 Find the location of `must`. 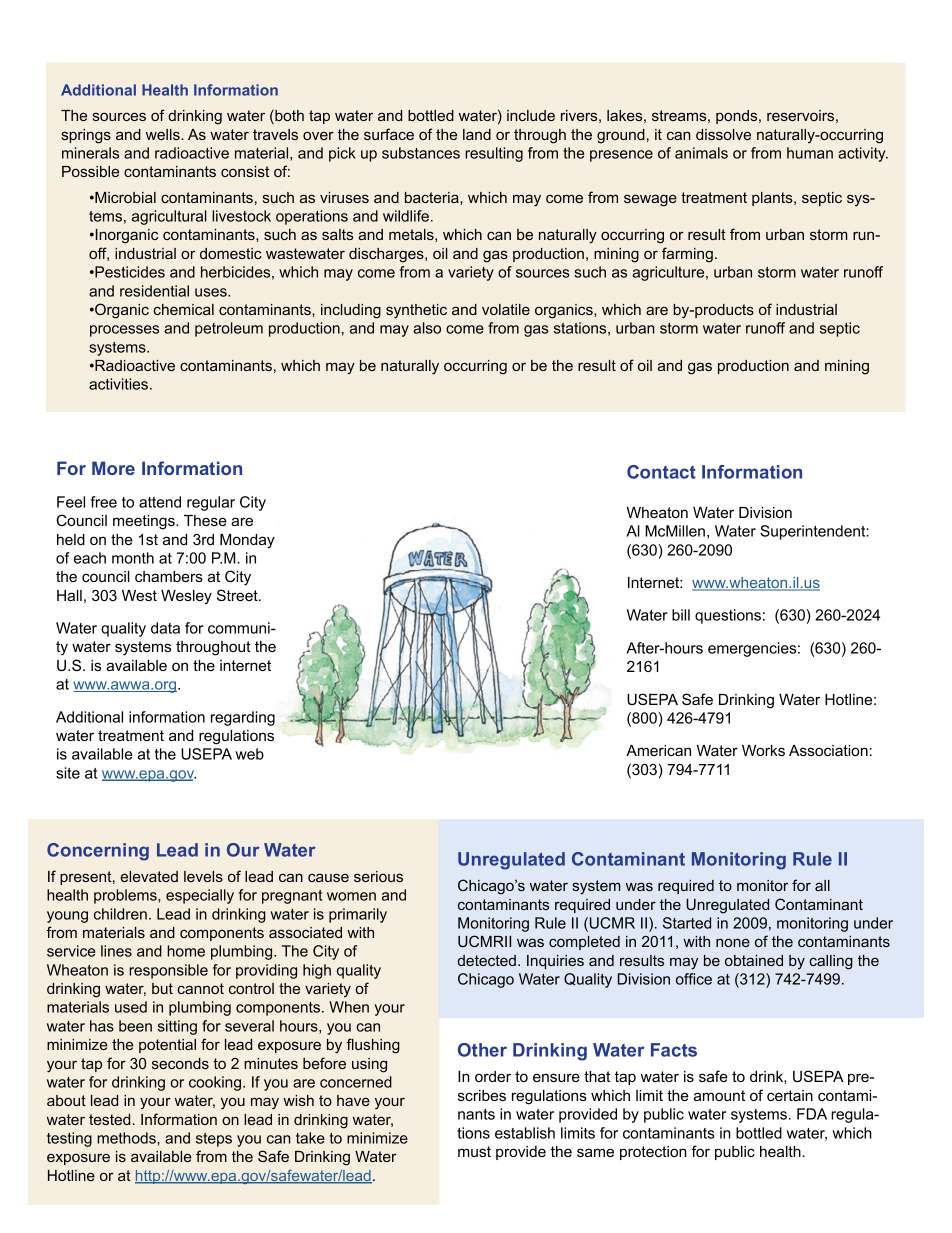

must is located at coordinates (474, 1151).
